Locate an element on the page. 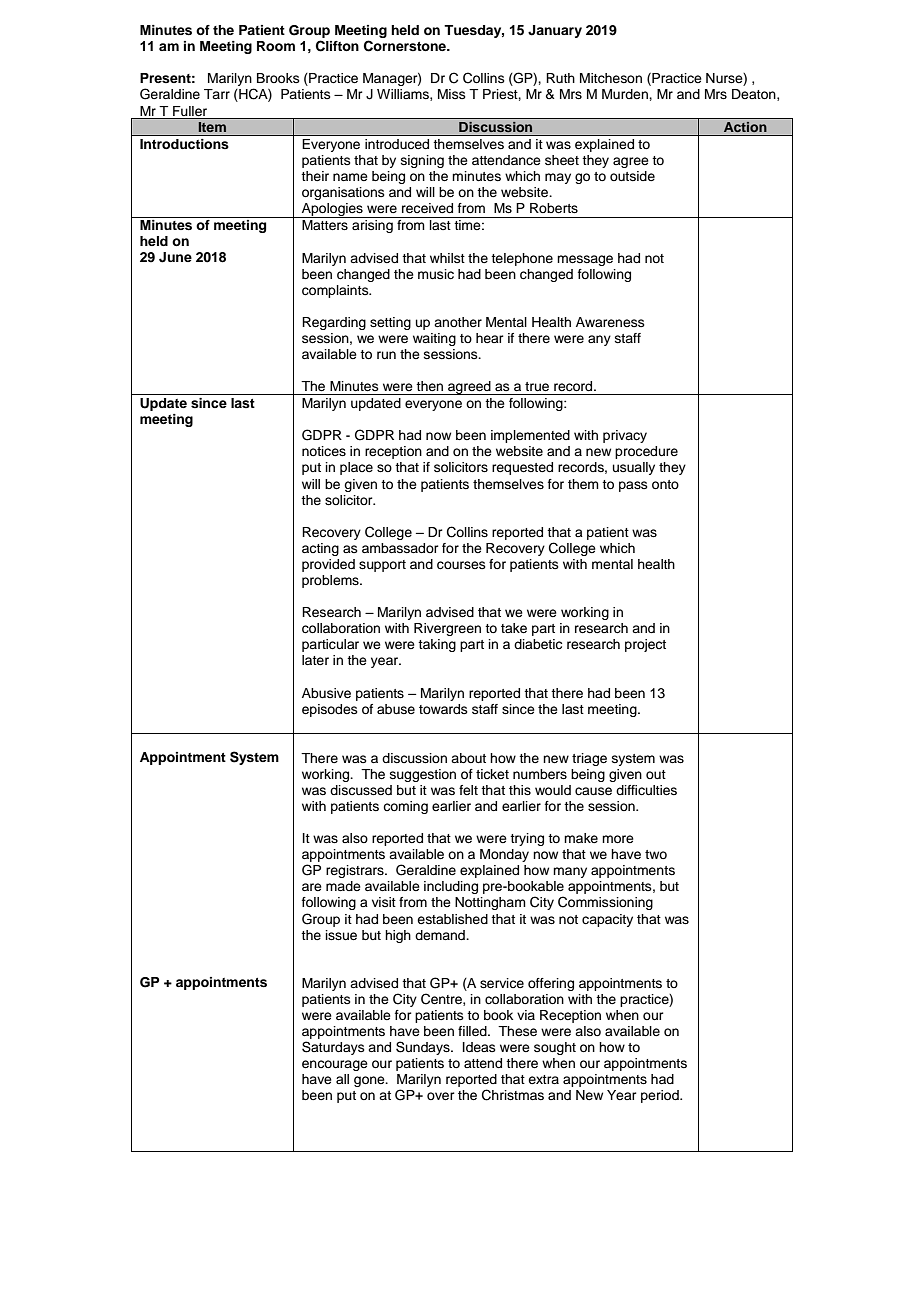 The height and width of the page is (1308, 924). Cornerstone is located at coordinates (406, 46).
